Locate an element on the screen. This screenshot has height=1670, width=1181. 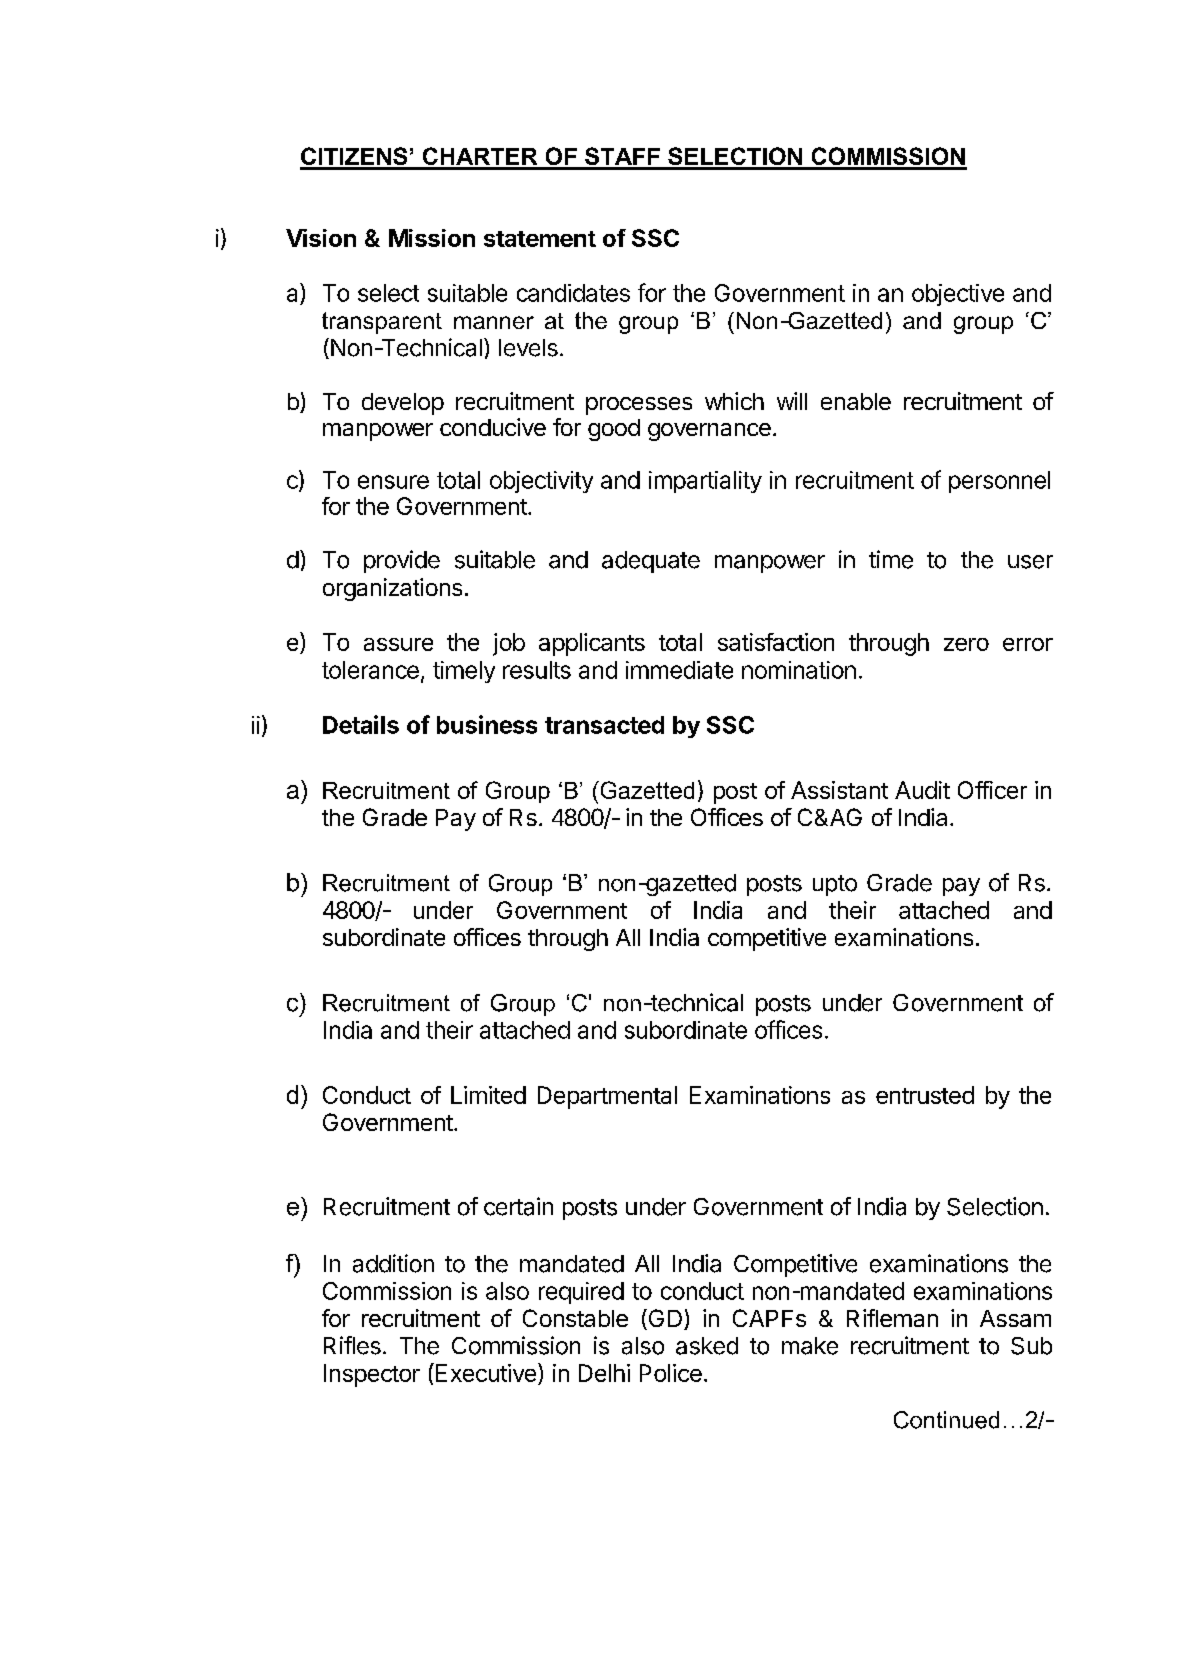
Details is located at coordinates (361, 724).
